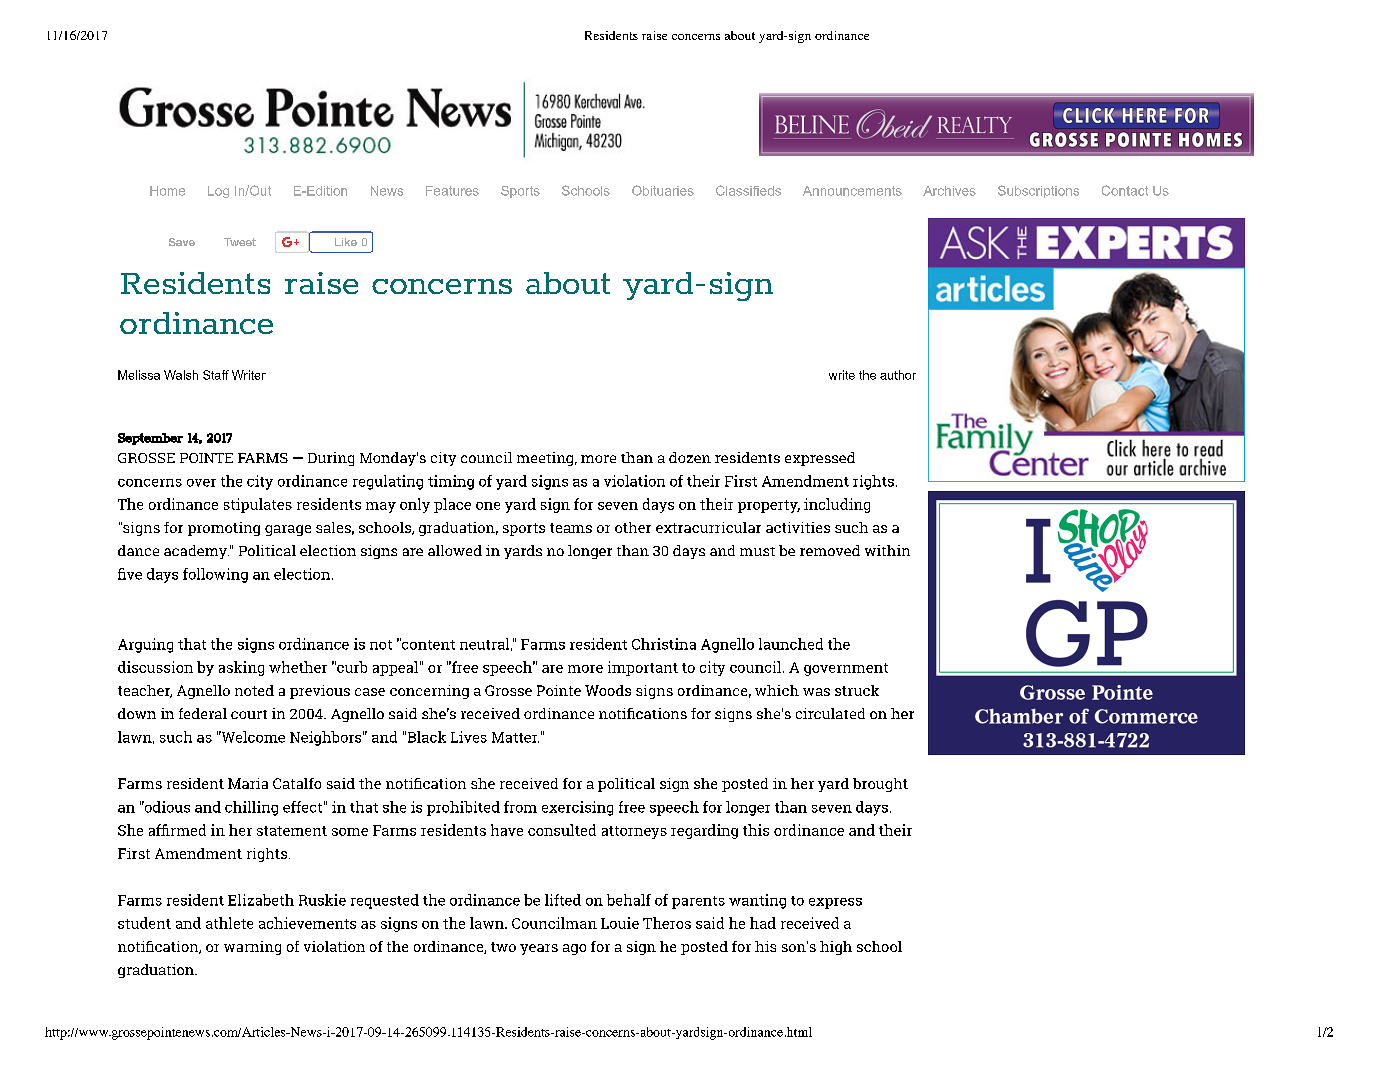 Image resolution: width=1379 pixels, height=1066 pixels. Describe the element at coordinates (215, 575) in the image. I see `following` at that location.
